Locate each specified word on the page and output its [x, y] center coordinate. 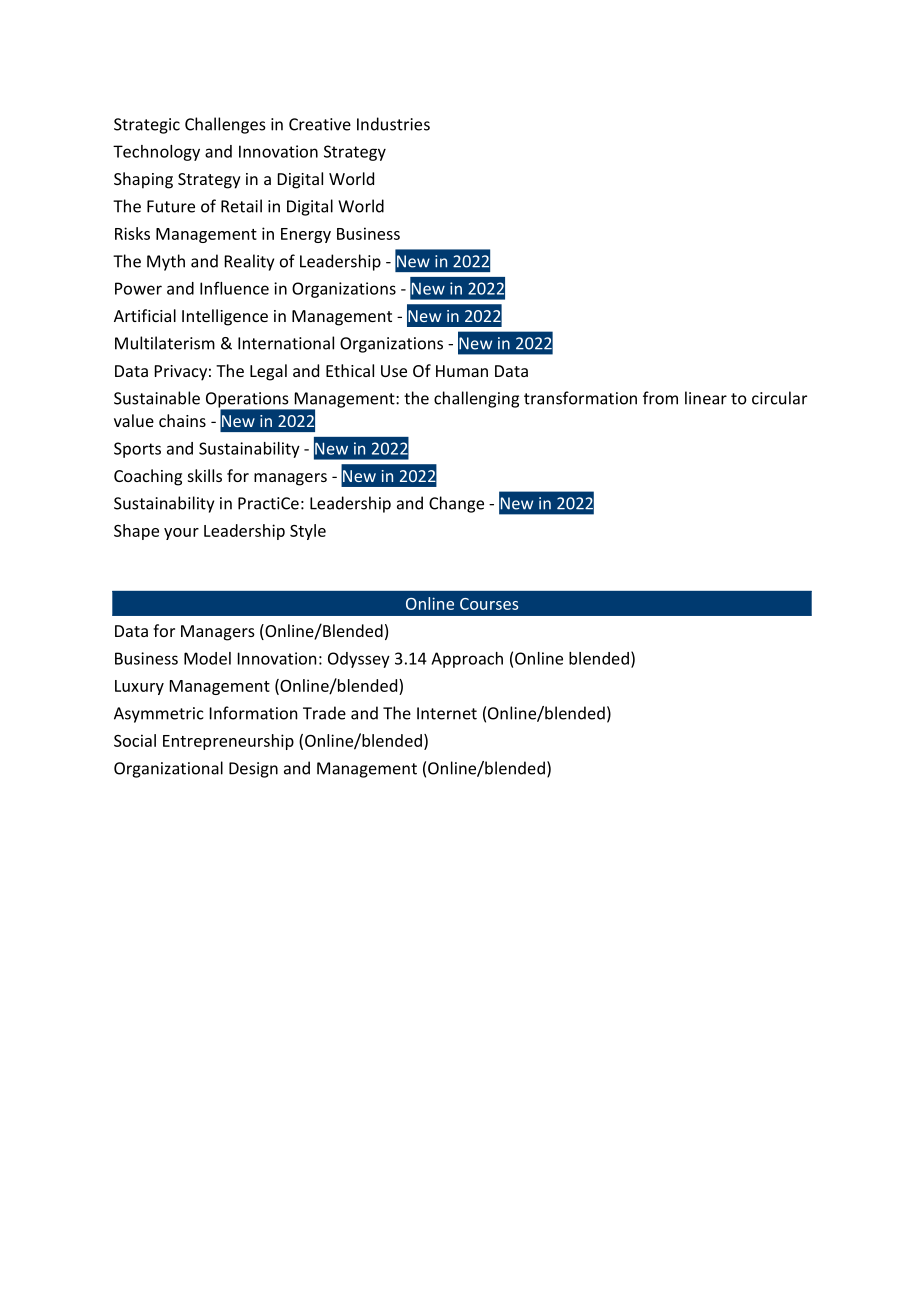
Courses [489, 604]
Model [207, 658]
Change [456, 504]
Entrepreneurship [228, 742]
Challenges [225, 125]
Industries [393, 124]
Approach [467, 660]
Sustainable [157, 398]
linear [706, 398]
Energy [306, 235]
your [181, 534]
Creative [320, 124]
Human [462, 371]
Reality [249, 262]
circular [779, 398]
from [660, 398]
